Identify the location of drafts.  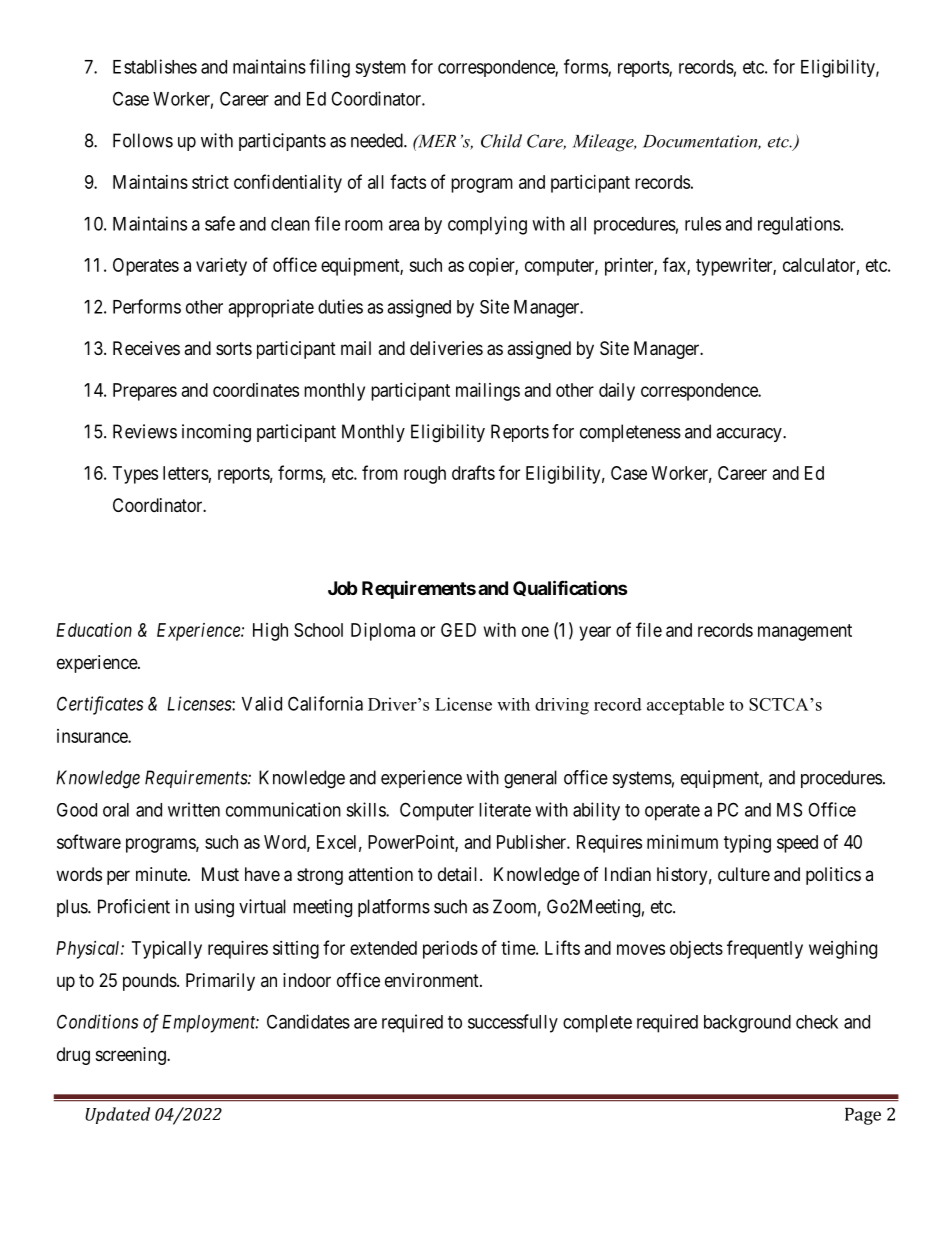
(473, 472).
